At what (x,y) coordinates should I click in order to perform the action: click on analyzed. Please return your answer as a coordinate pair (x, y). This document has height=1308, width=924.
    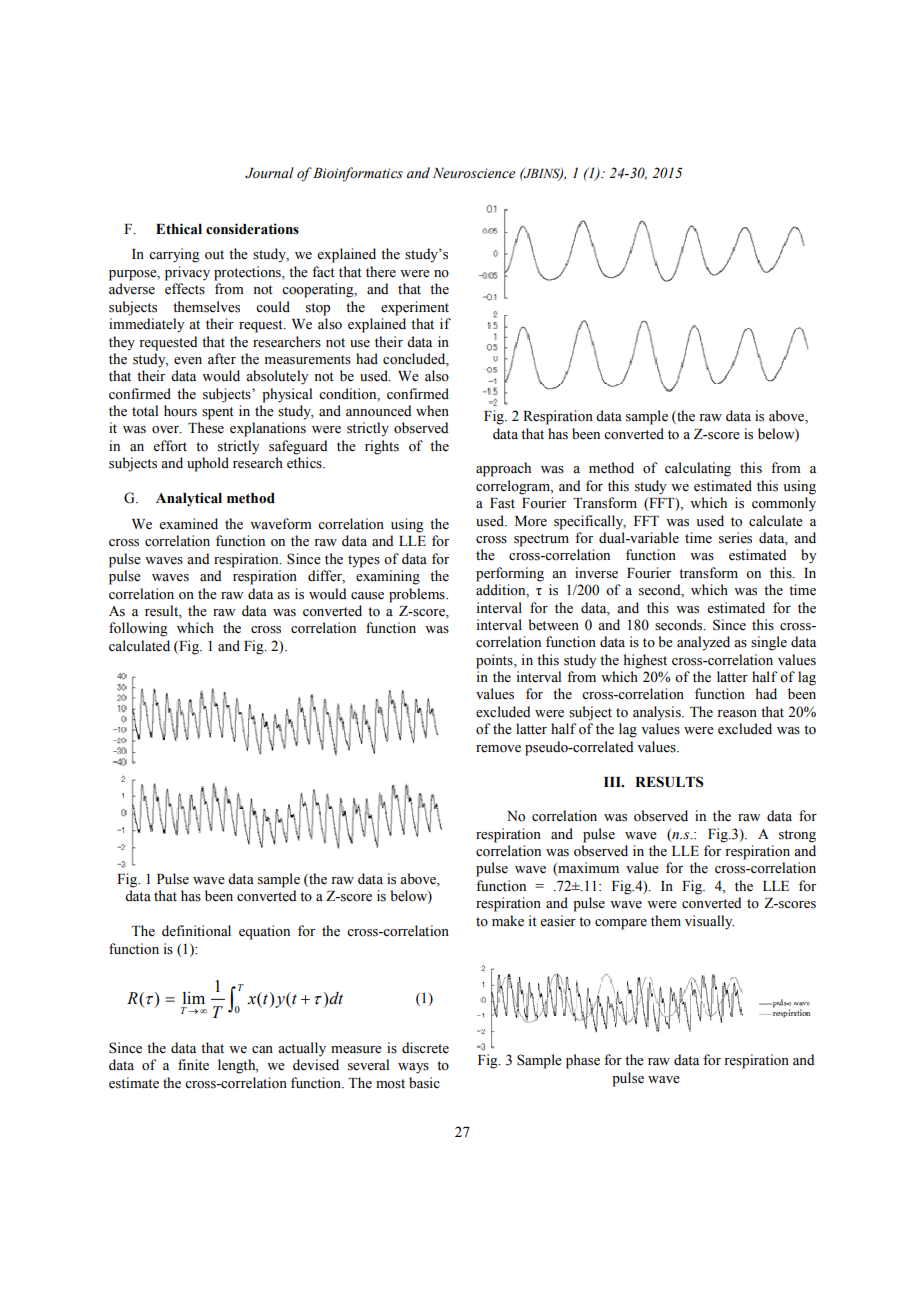
    Looking at the image, I should click on (703, 643).
